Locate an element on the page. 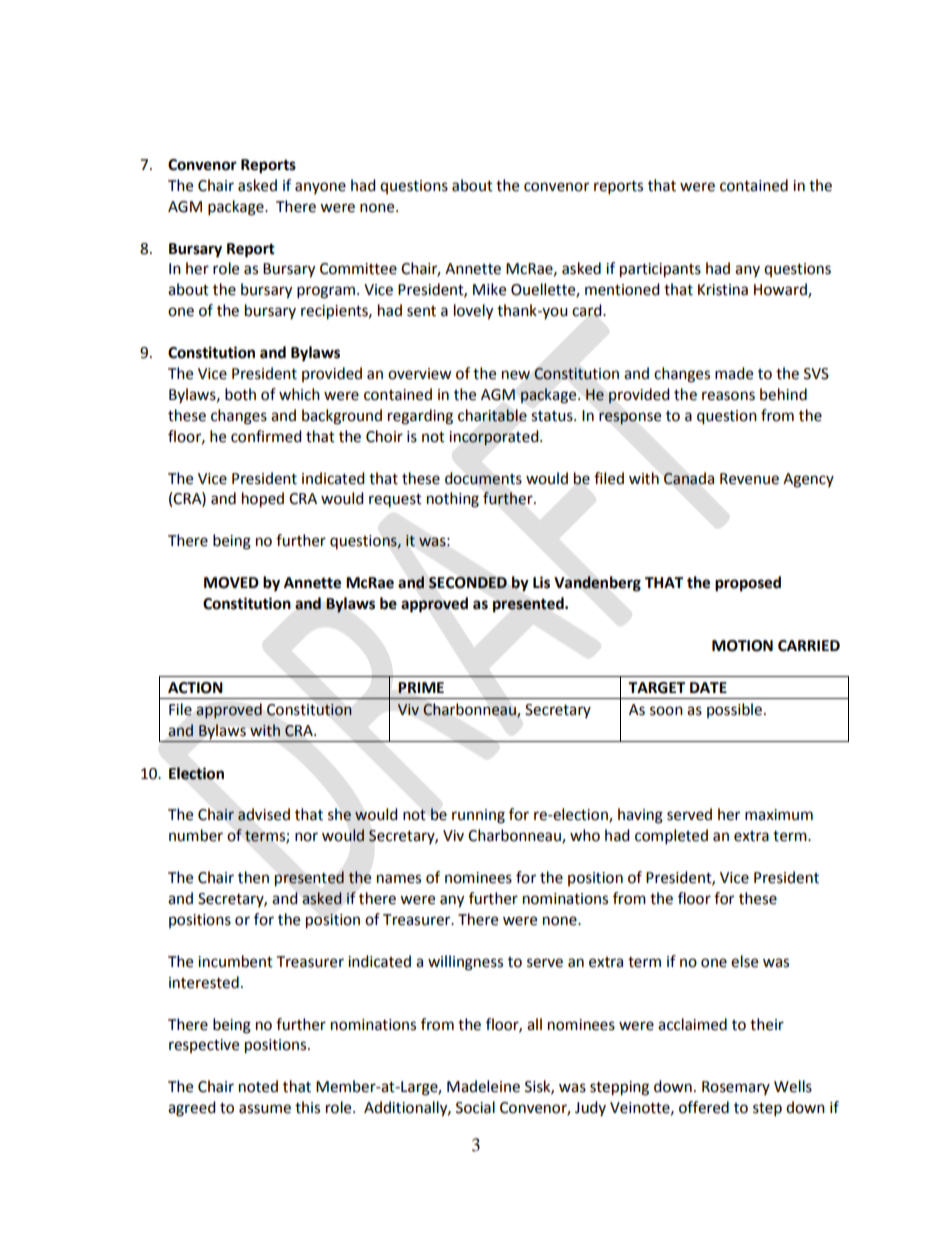  anyone is located at coordinates (320, 188).
